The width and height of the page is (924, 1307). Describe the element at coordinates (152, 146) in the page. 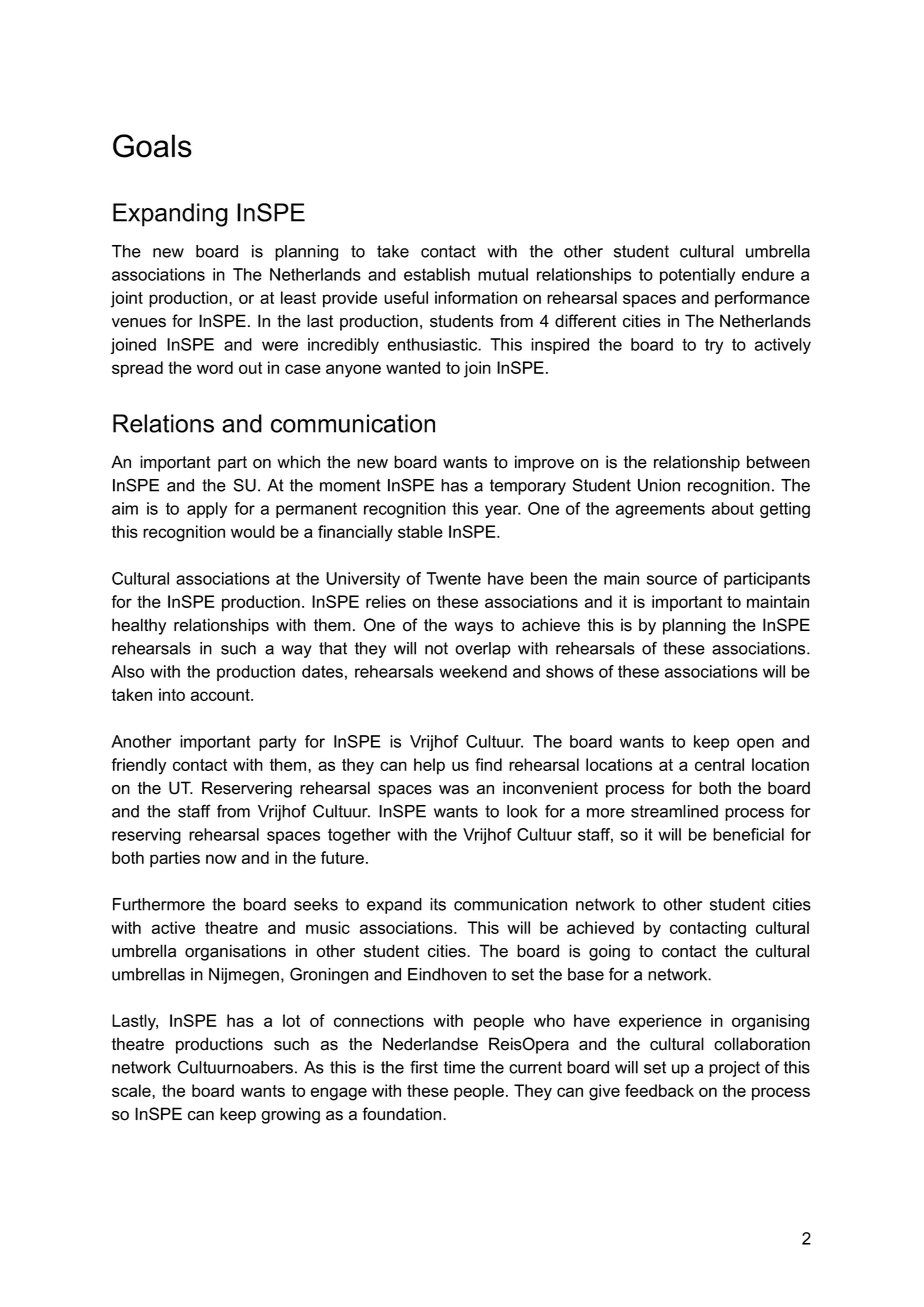

I see `Goals` at that location.
